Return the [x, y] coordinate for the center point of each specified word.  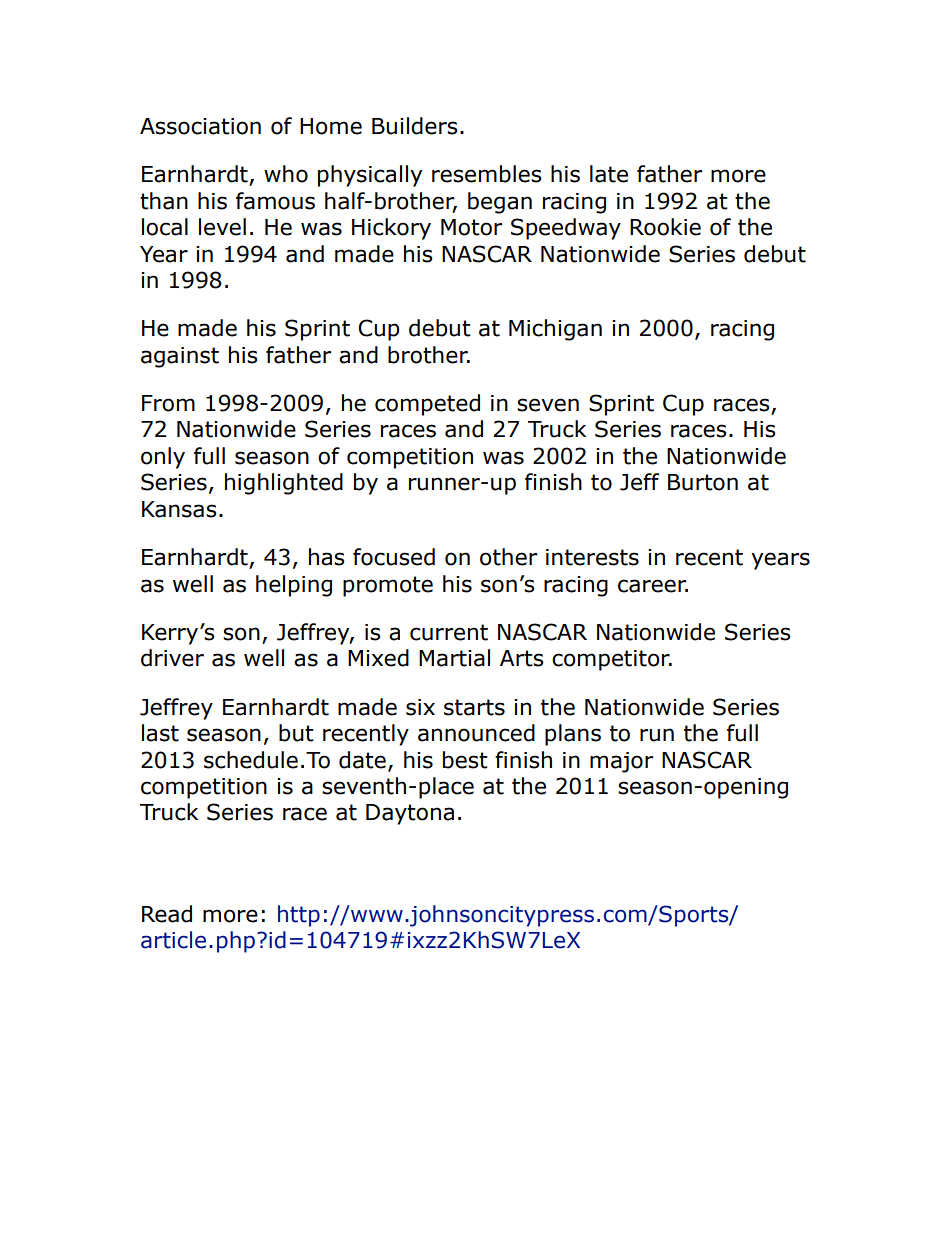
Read [167, 914]
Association [200, 126]
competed [427, 405]
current [449, 632]
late [609, 174]
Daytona [410, 814]
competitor [612, 660]
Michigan [555, 330]
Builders [415, 126]
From [168, 403]
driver [172, 658]
